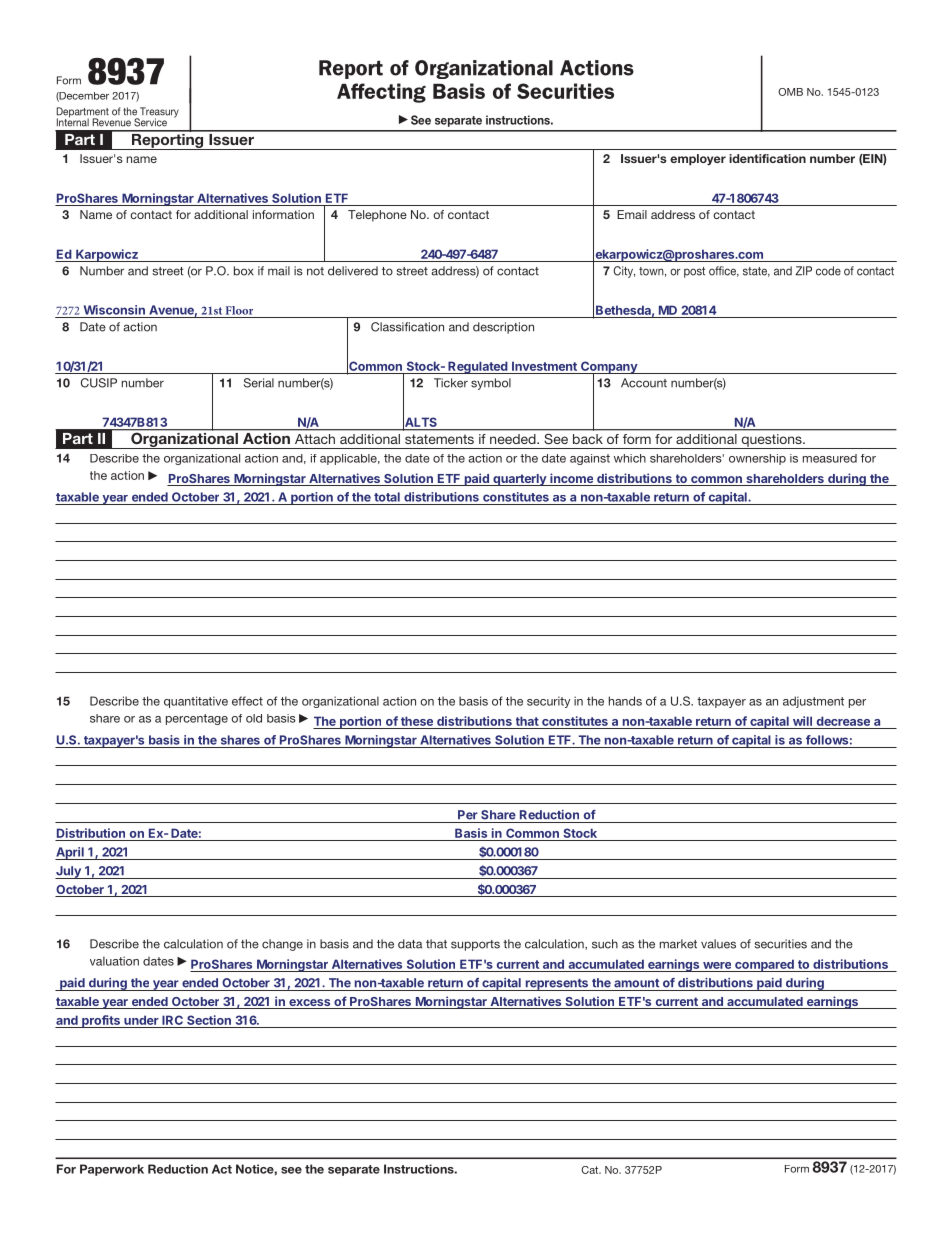  What do you see at coordinates (556, 985) in the image?
I see `represents` at bounding box center [556, 985].
